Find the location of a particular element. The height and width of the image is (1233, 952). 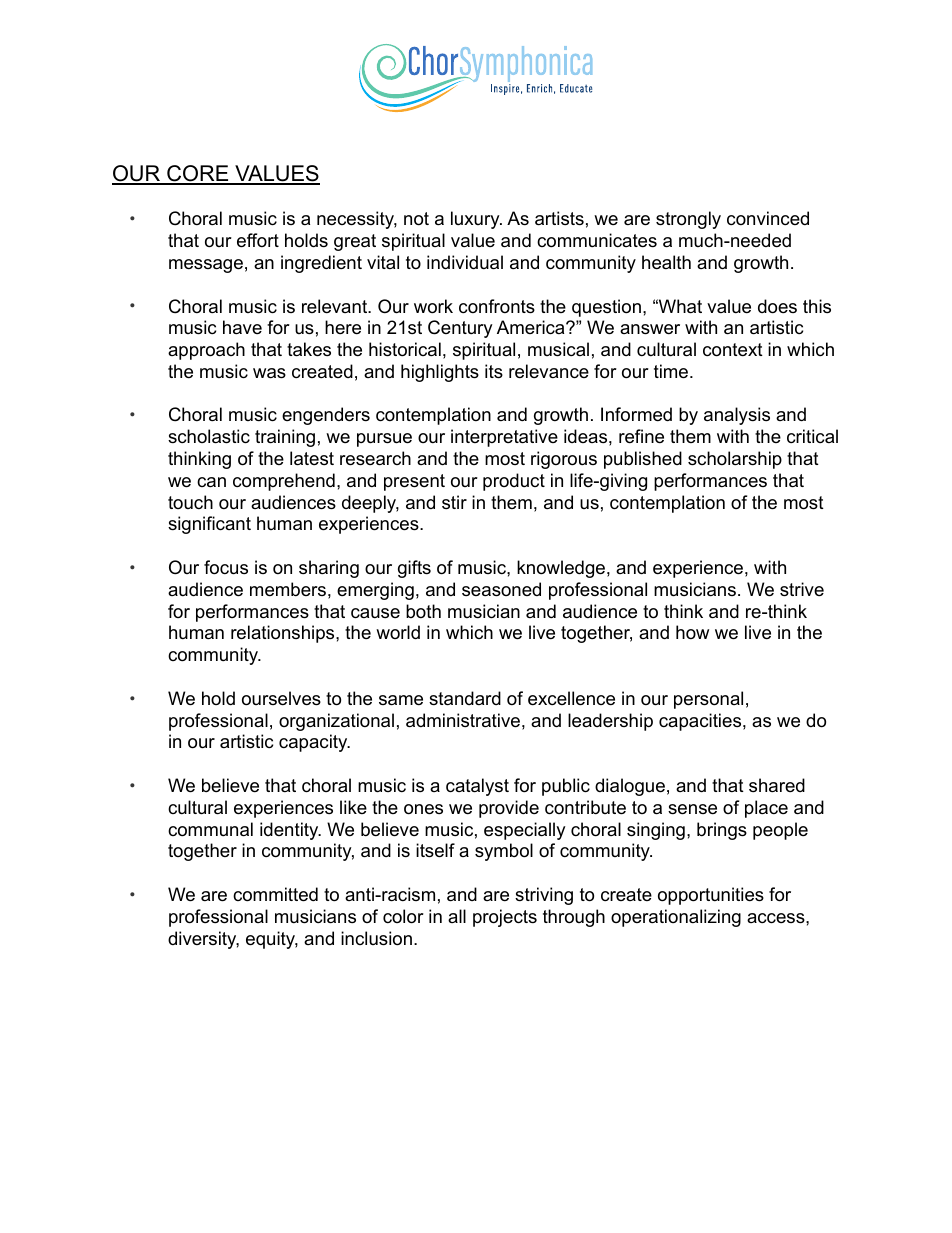

seasoned is located at coordinates (501, 589).
